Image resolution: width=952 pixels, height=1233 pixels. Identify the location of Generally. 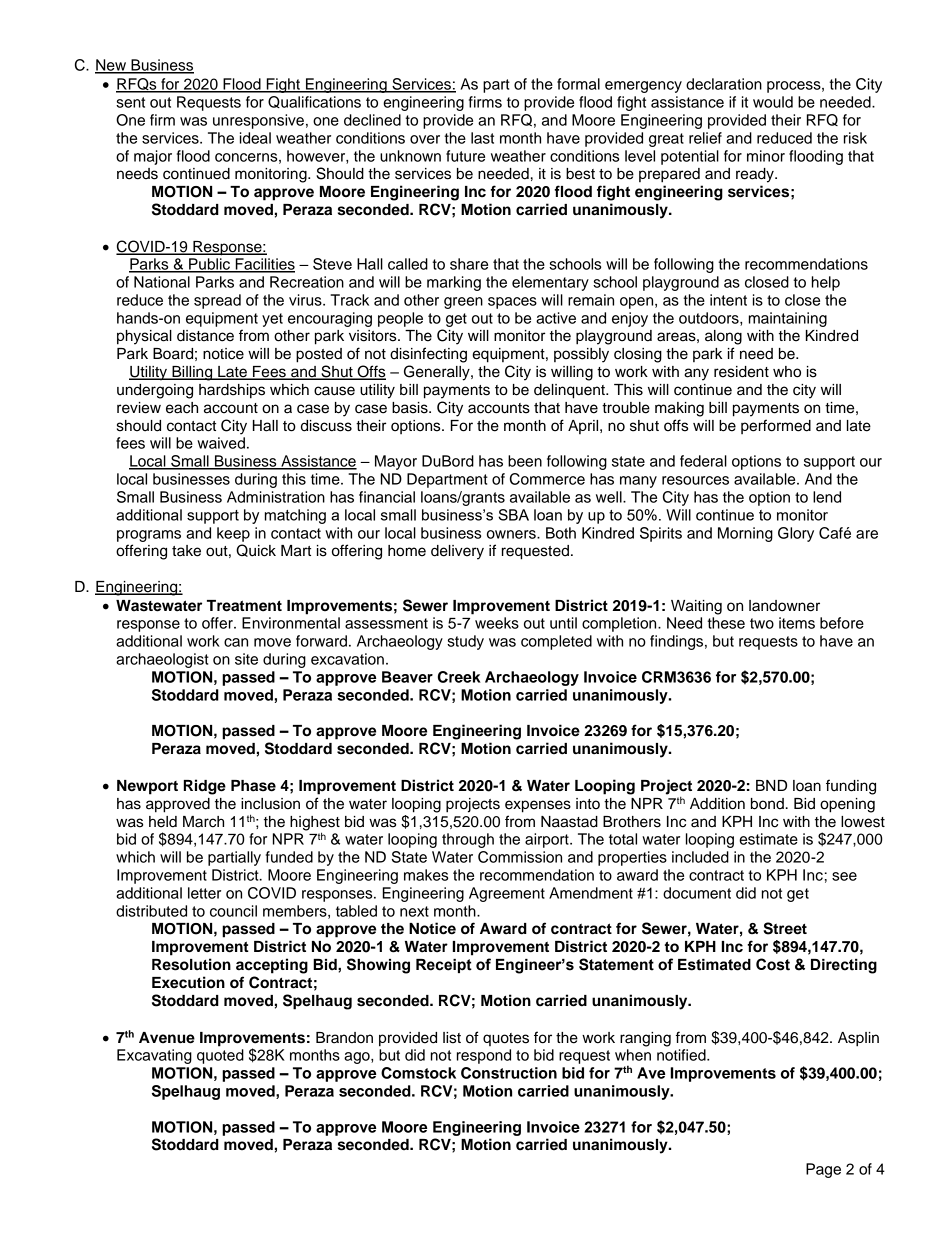
(438, 373).
